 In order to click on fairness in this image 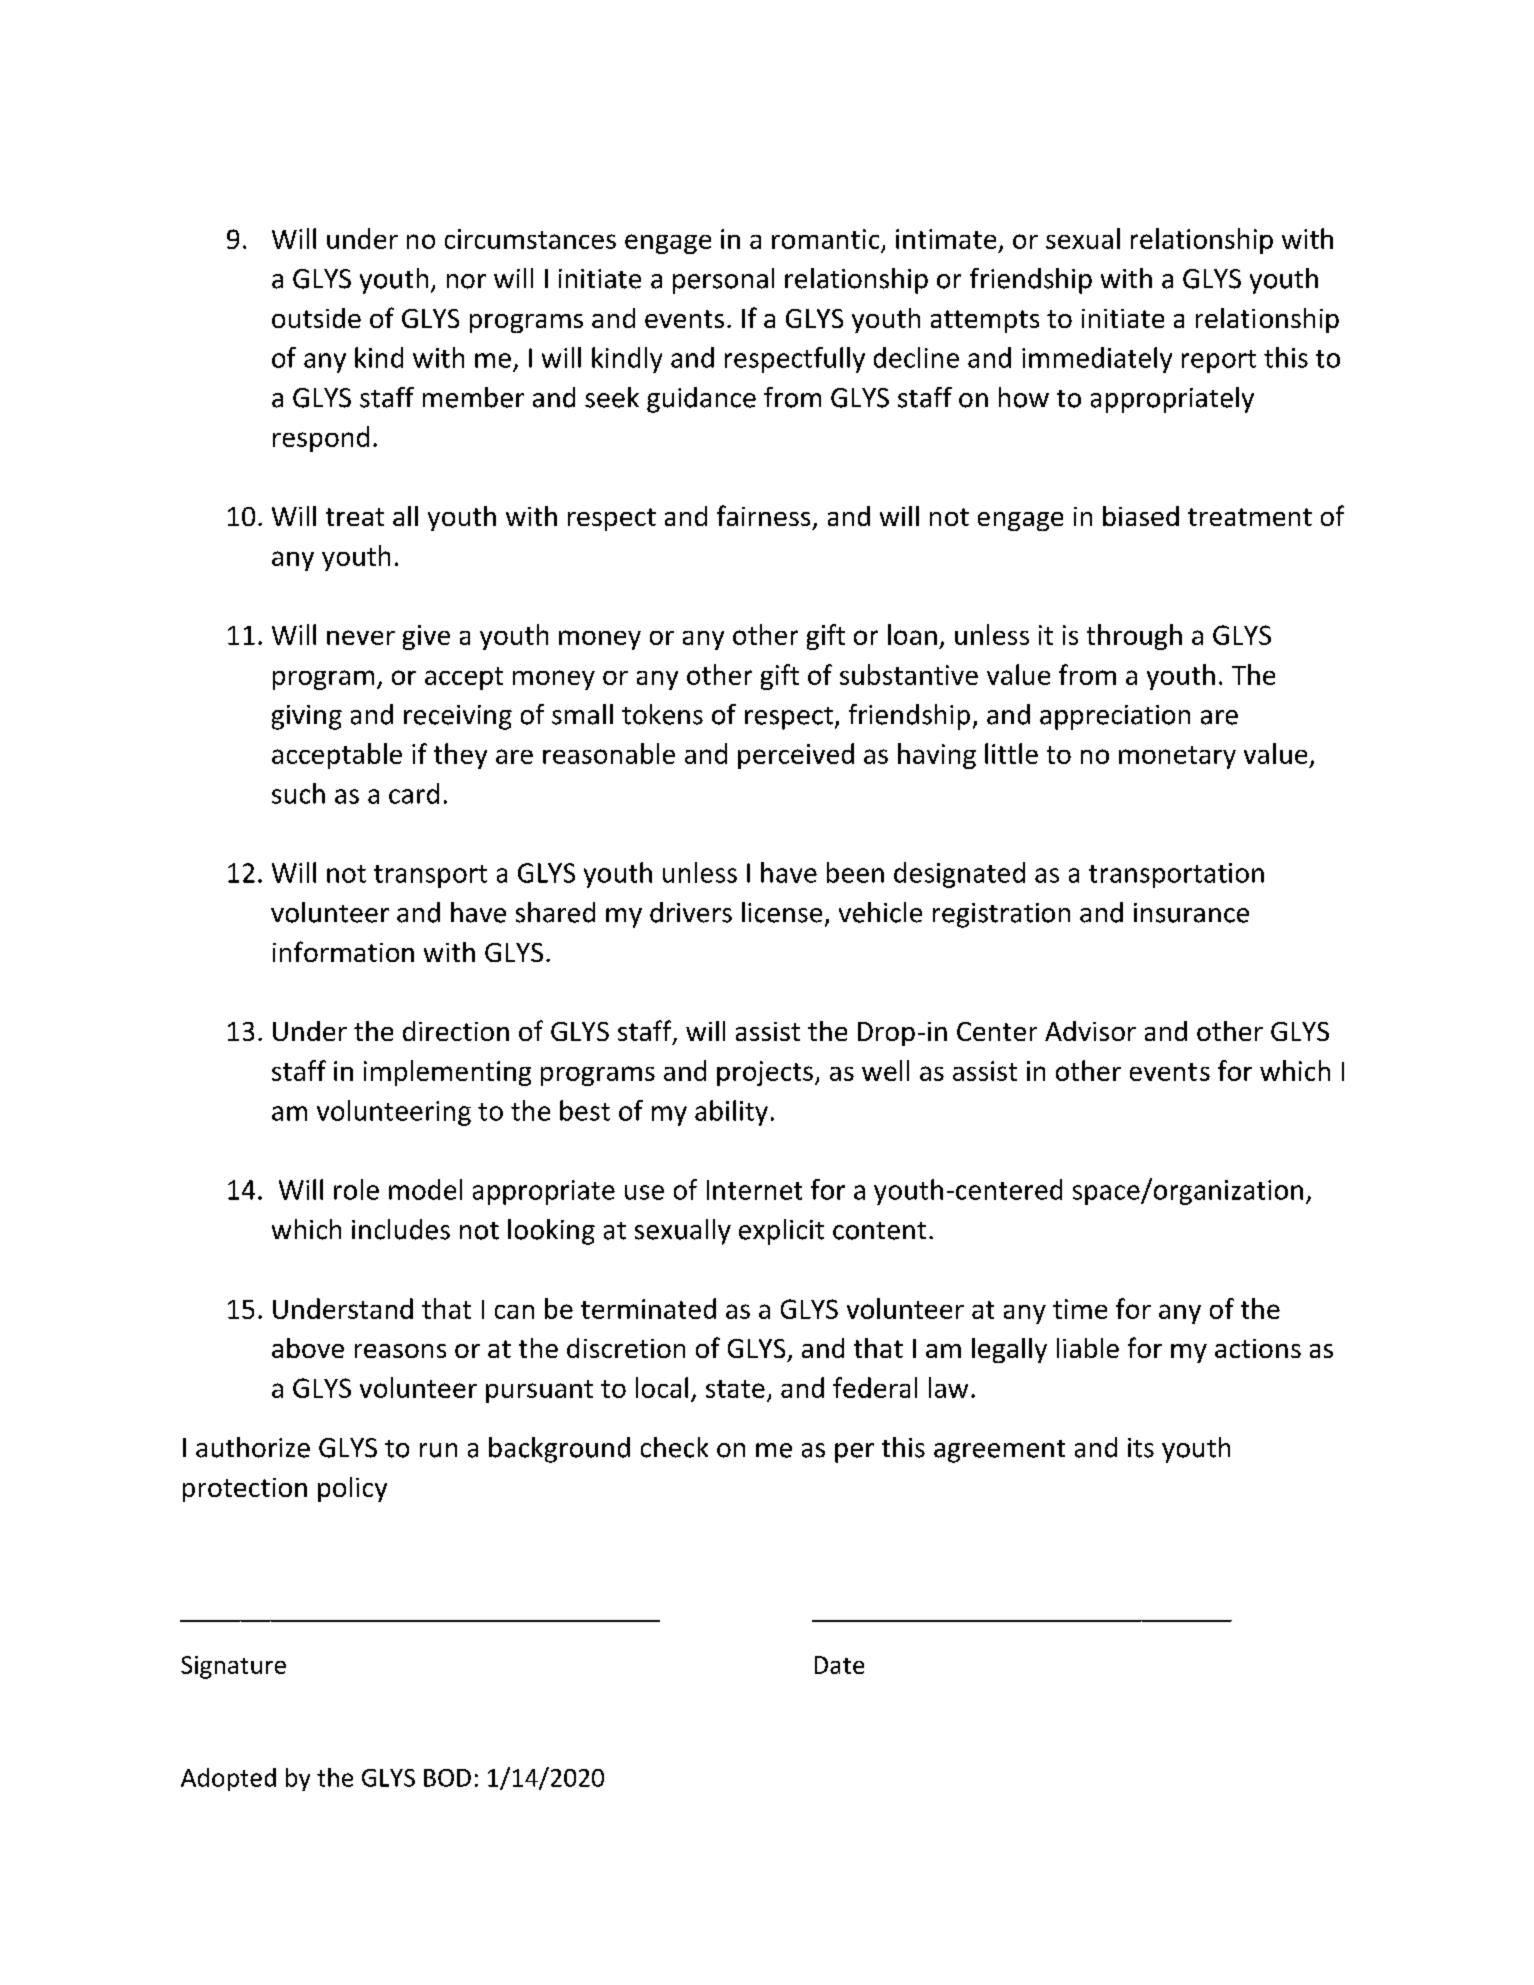, I will do `click(763, 515)`.
